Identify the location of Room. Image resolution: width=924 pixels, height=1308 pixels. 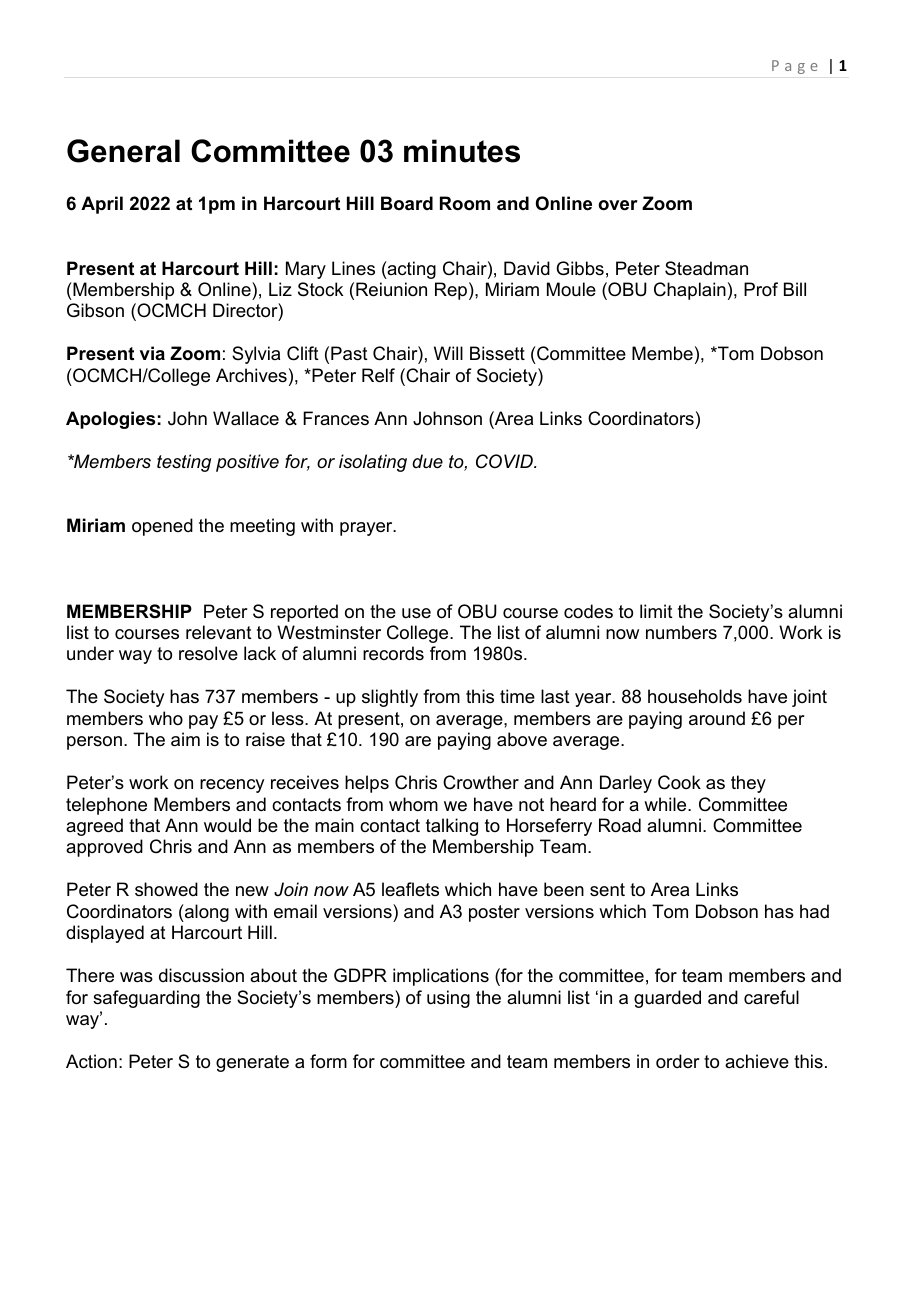
(465, 203).
